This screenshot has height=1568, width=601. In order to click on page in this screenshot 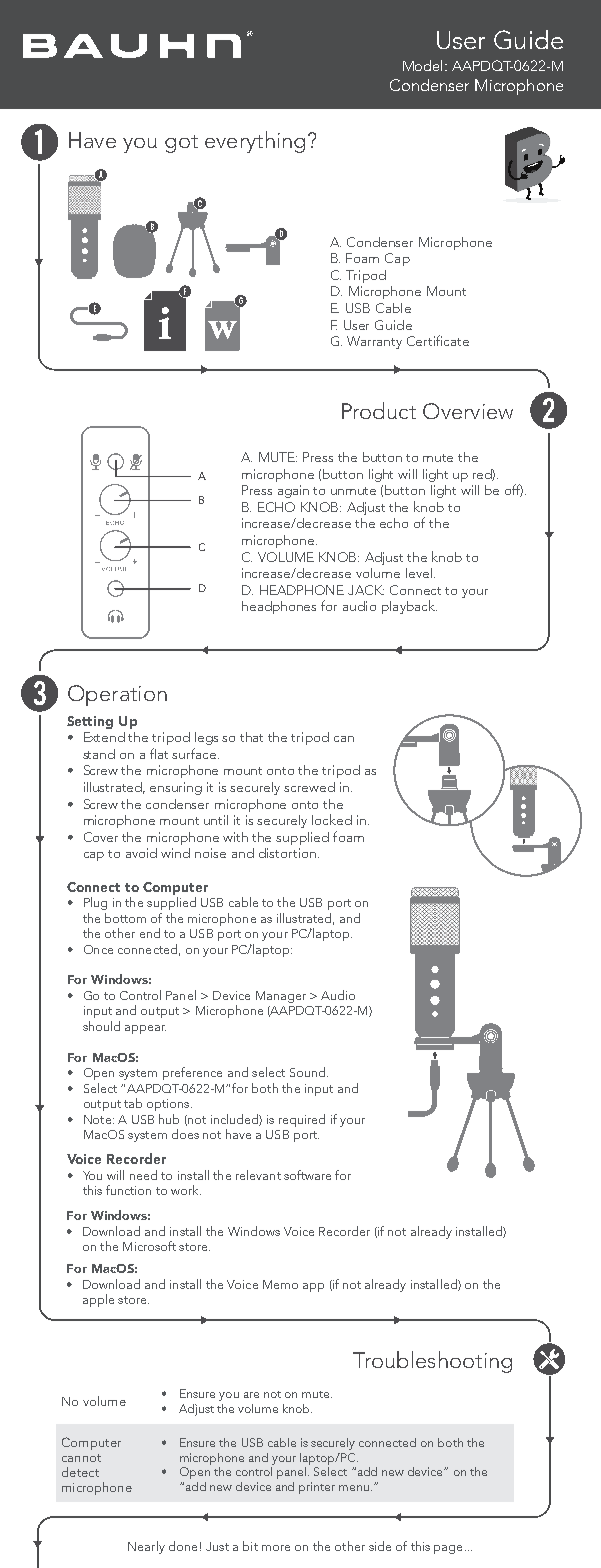, I will do `click(448, 1549)`.
